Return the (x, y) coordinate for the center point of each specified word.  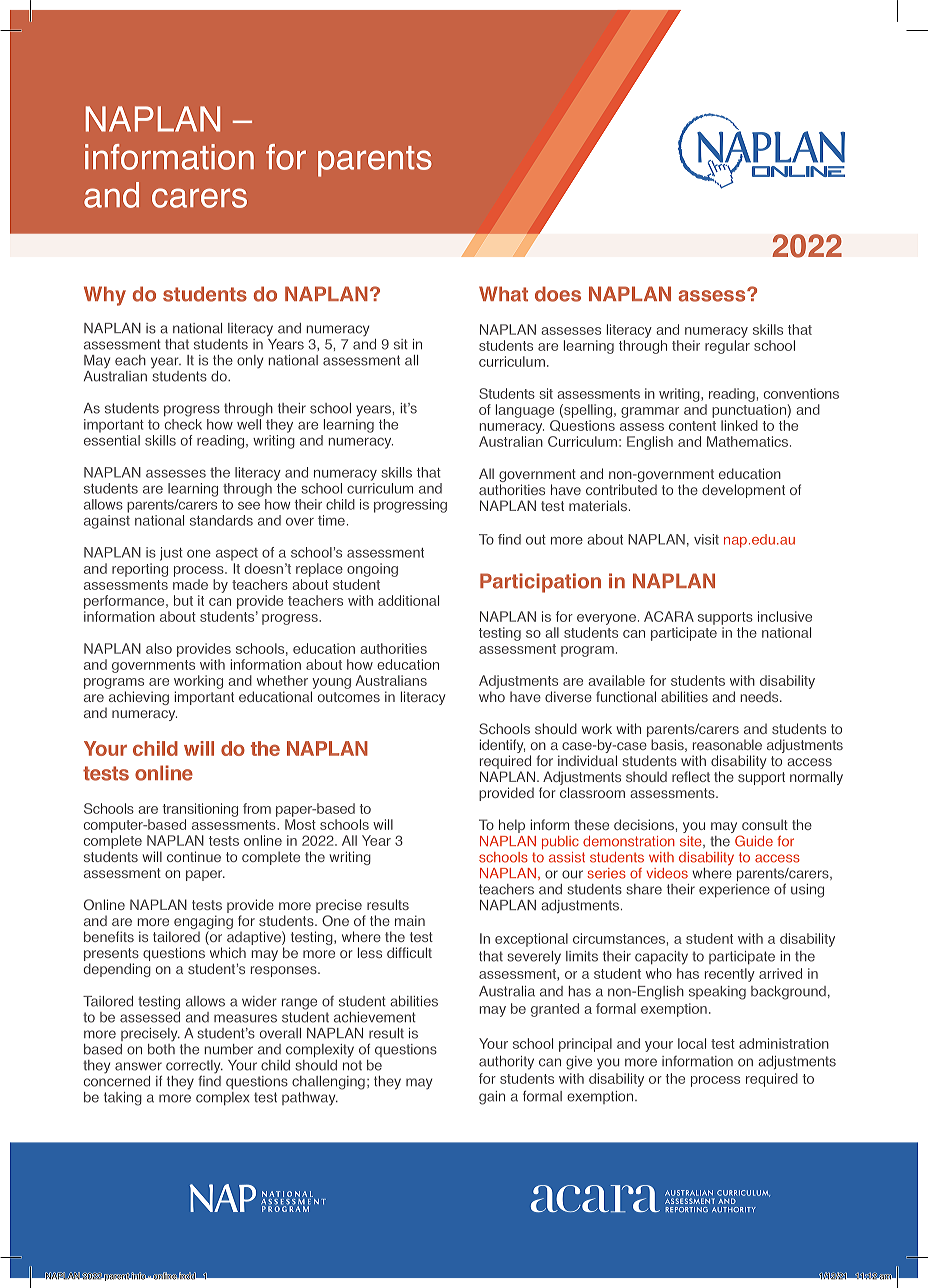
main (410, 920)
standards (221, 520)
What (503, 294)
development (743, 491)
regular (727, 347)
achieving (137, 699)
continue (194, 856)
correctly (194, 1068)
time (331, 520)
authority (506, 1063)
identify (502, 747)
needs (760, 696)
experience (734, 890)
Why (105, 296)
